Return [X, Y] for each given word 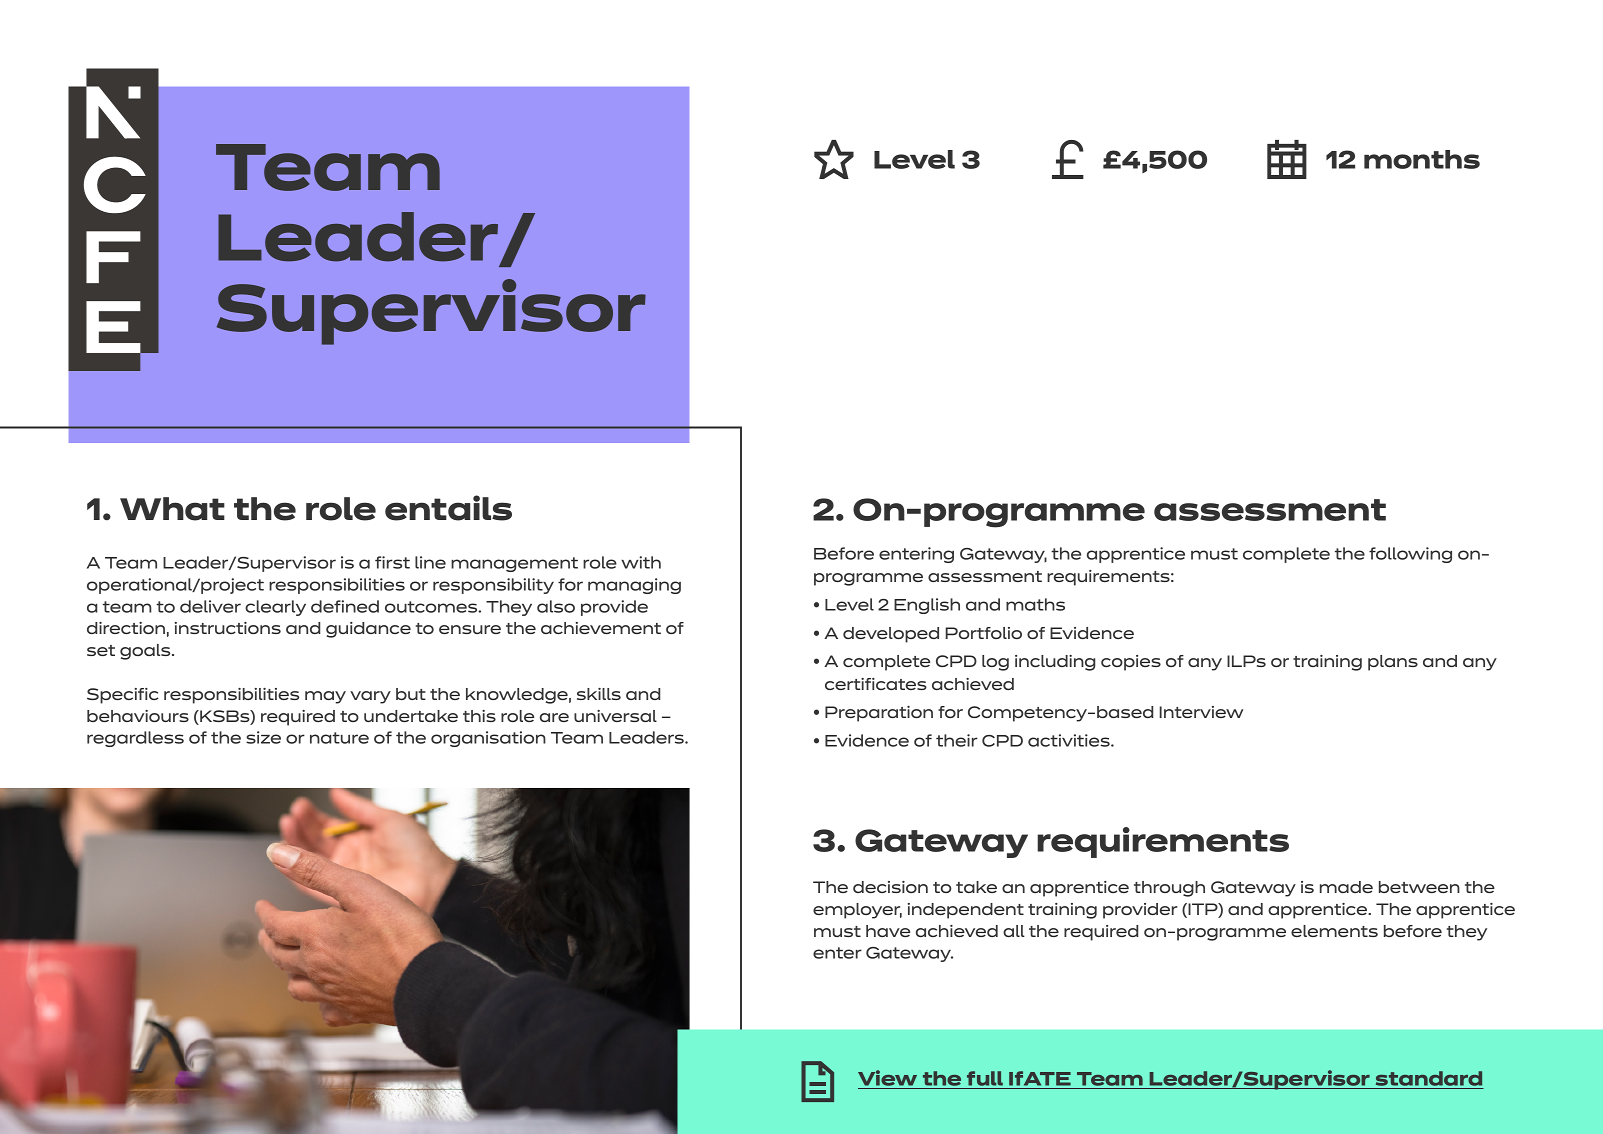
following [1410, 555]
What [172, 509]
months [1422, 159]
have [888, 931]
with [641, 562]
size [263, 737]
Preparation [879, 714]
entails [448, 508]
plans [1393, 663]
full [985, 1080]
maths [1035, 604]
